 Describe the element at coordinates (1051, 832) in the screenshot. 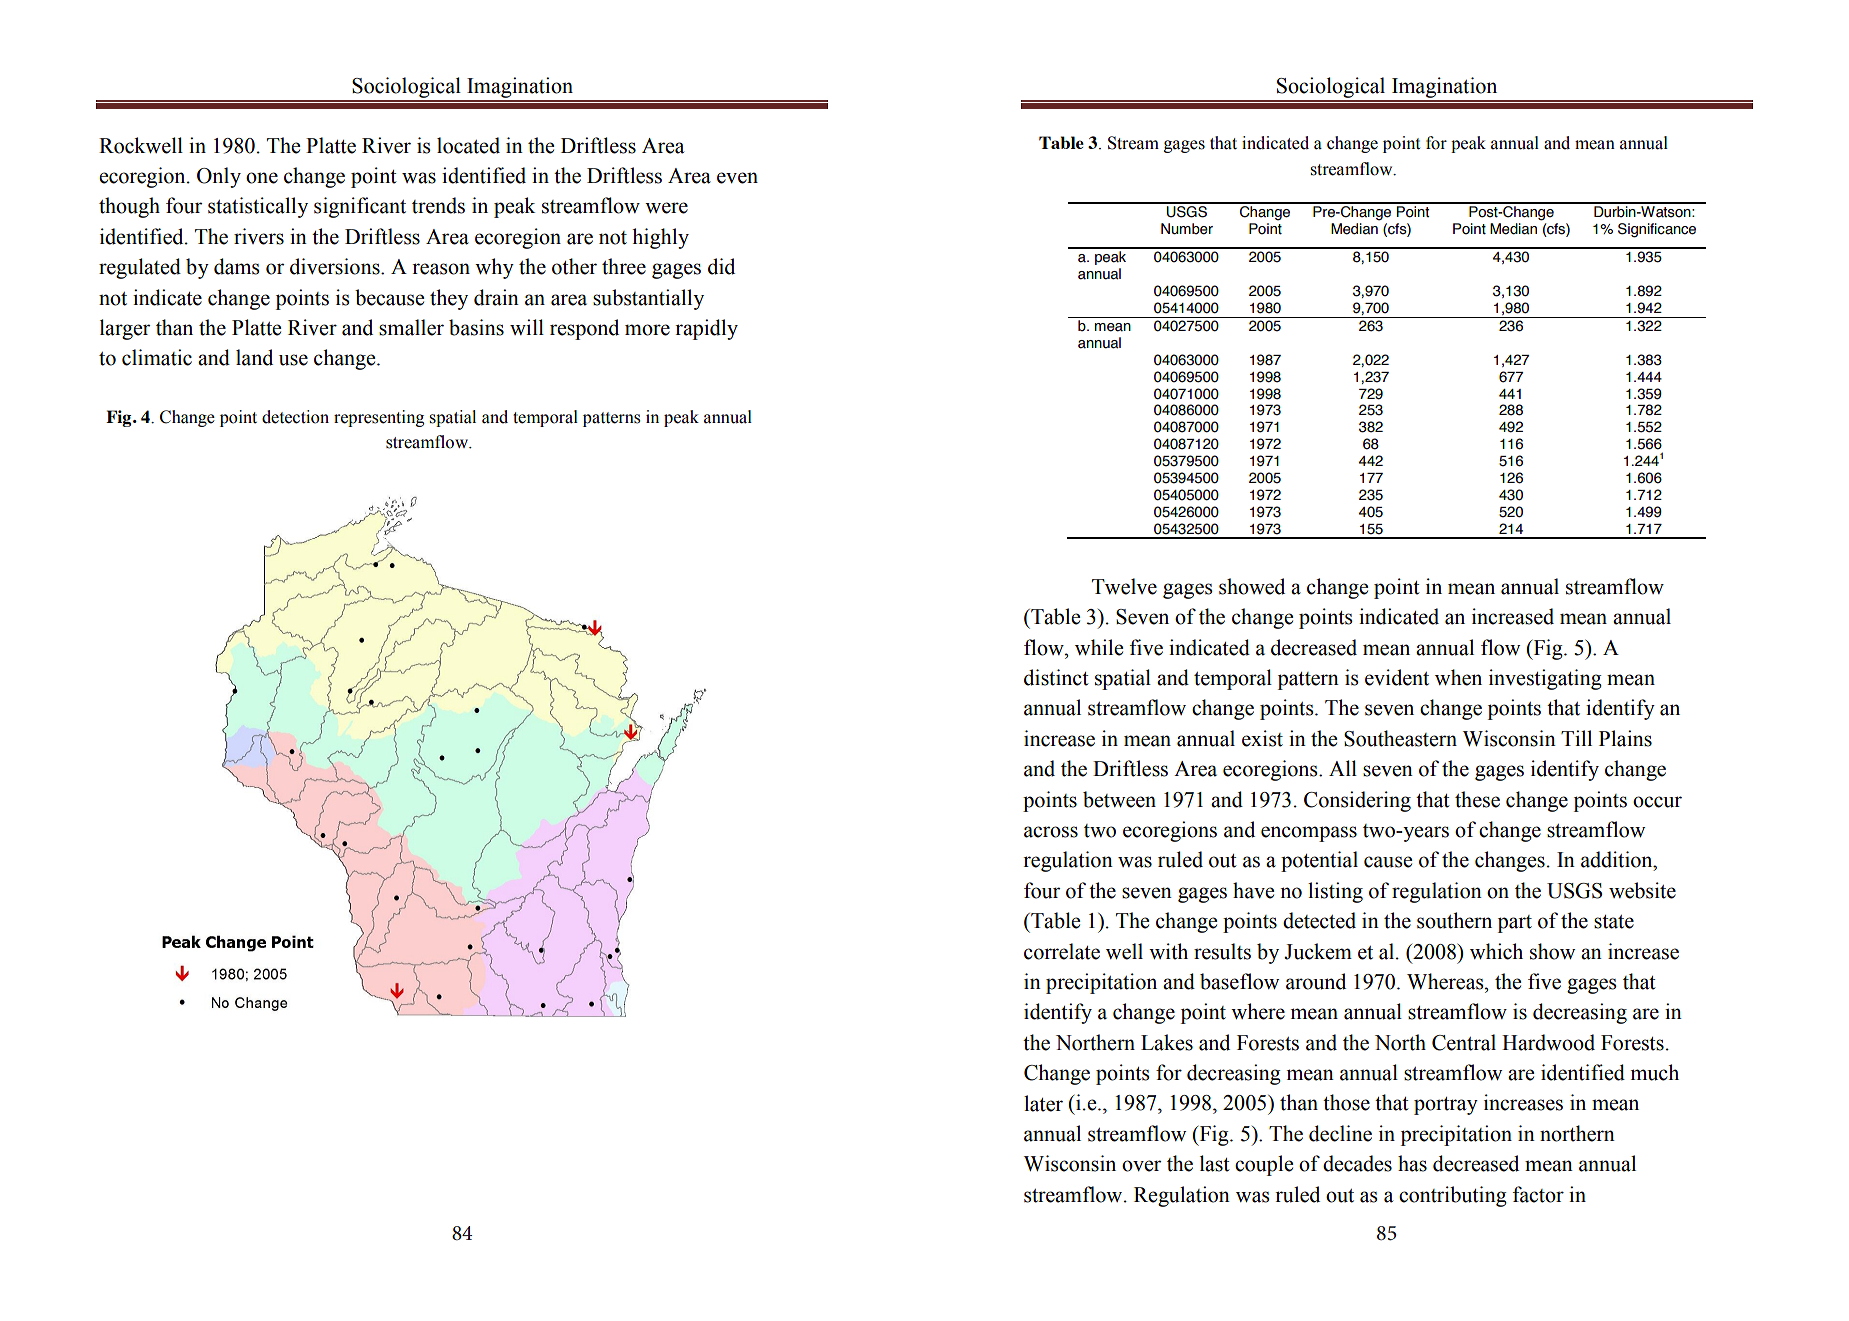

I see `across` at that location.
